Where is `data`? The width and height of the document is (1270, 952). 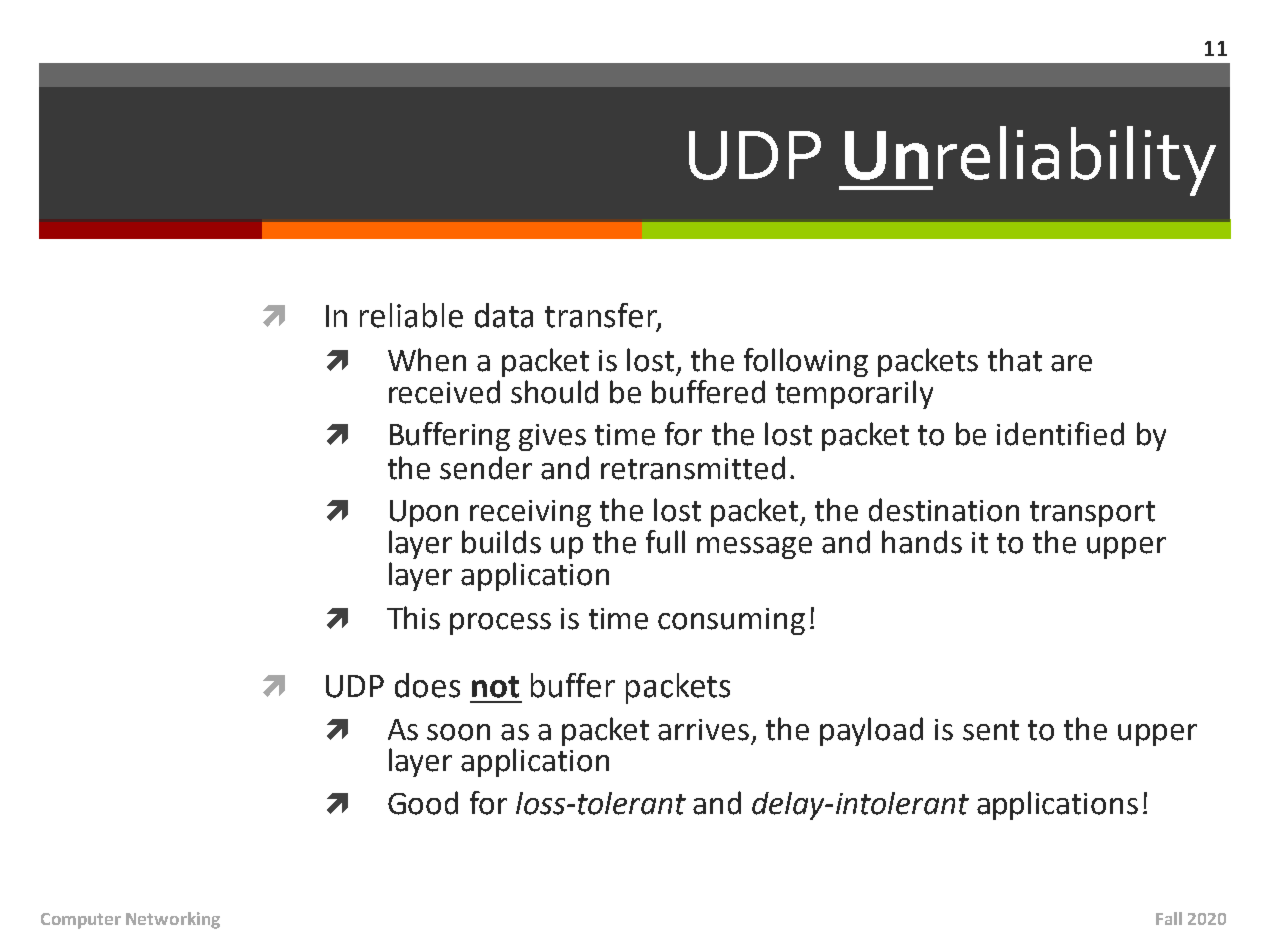
data is located at coordinates (504, 315).
